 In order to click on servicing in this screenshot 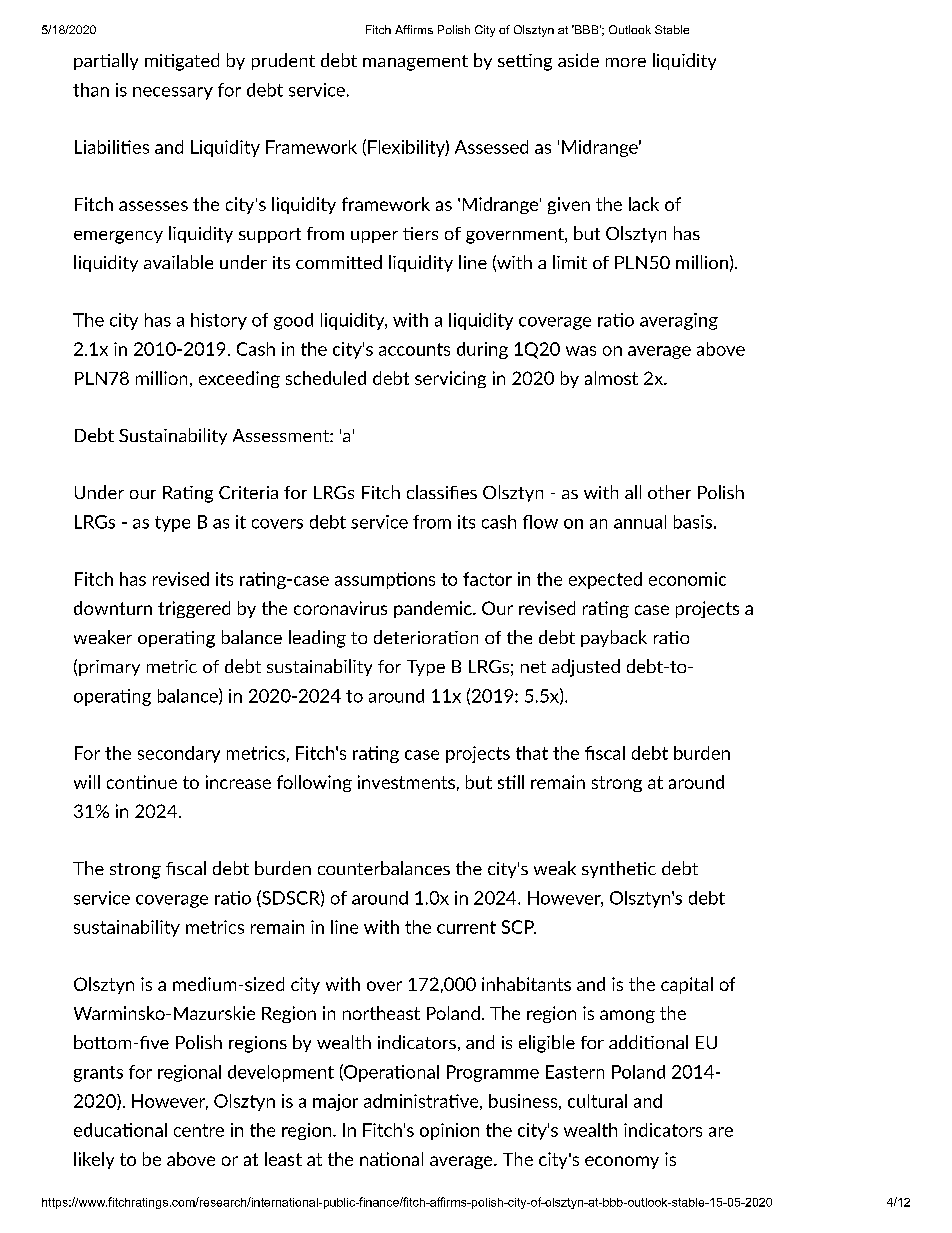, I will do `click(450, 379)`.
